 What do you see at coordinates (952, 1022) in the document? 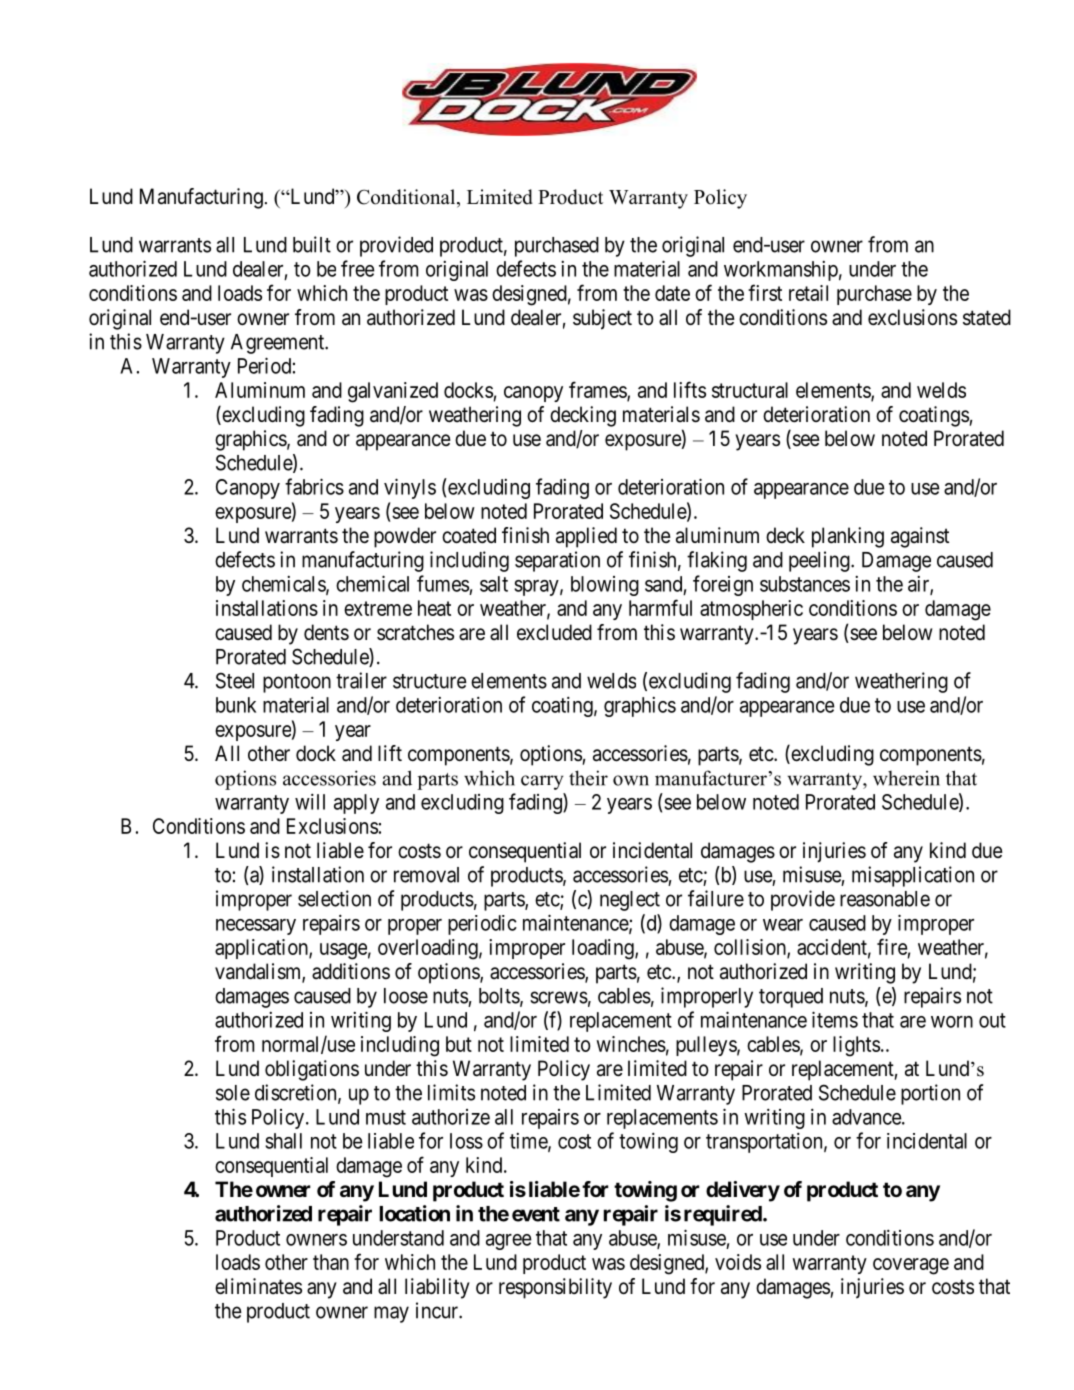
I see `worn` at bounding box center [952, 1022].
